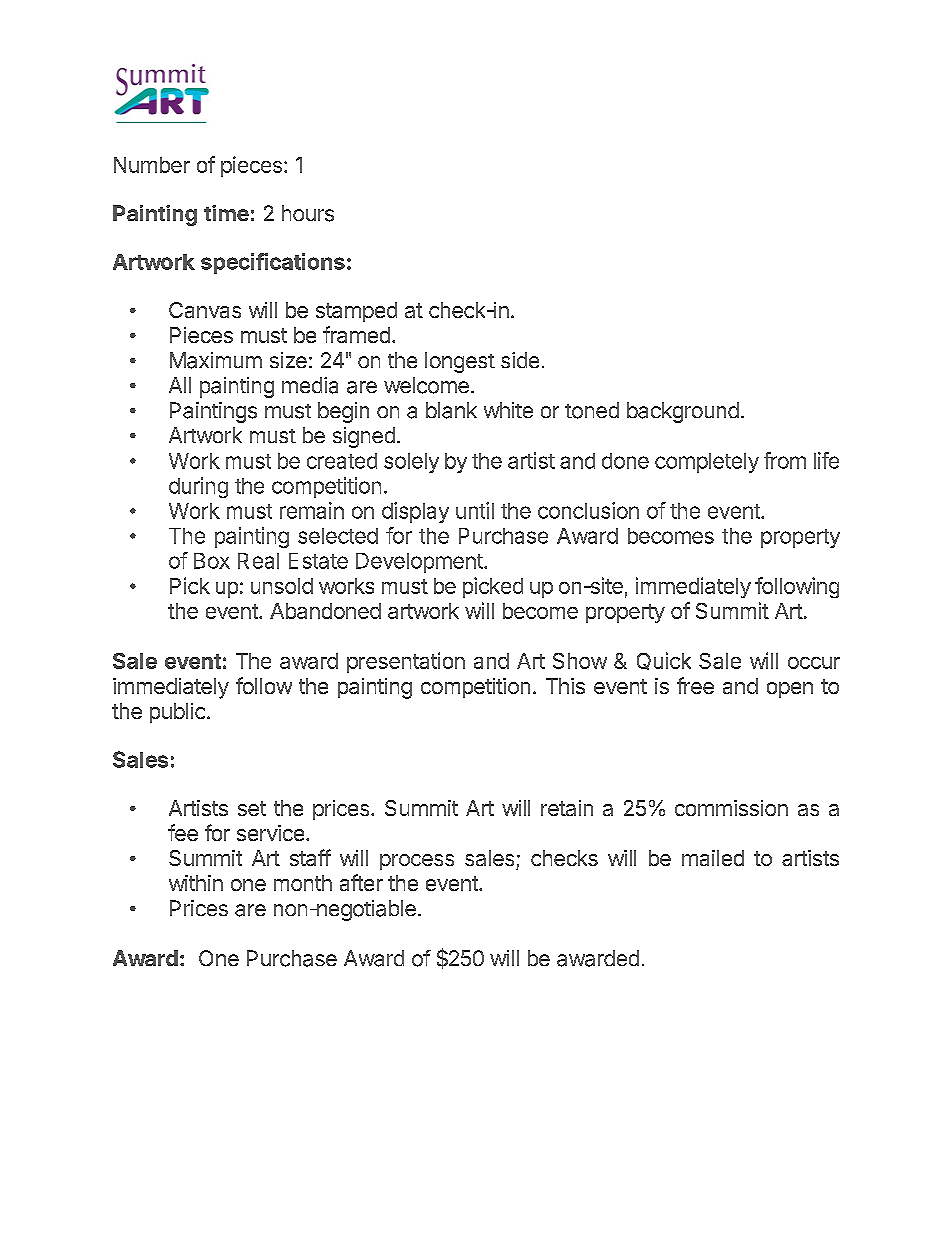 This page has width=952, height=1233. Describe the element at coordinates (707, 463) in the page. I see `completely` at that location.
